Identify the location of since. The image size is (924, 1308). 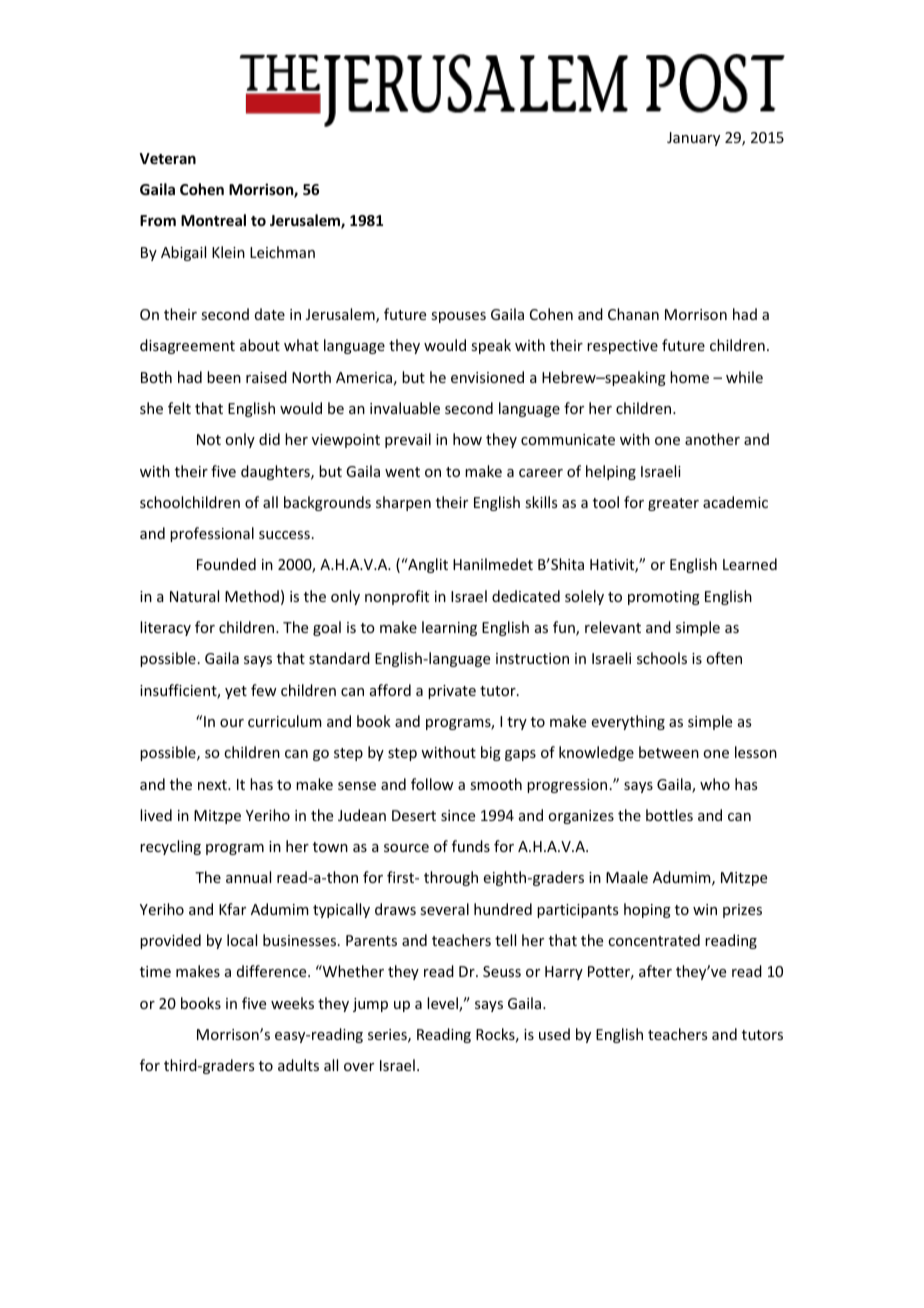
(458, 815).
